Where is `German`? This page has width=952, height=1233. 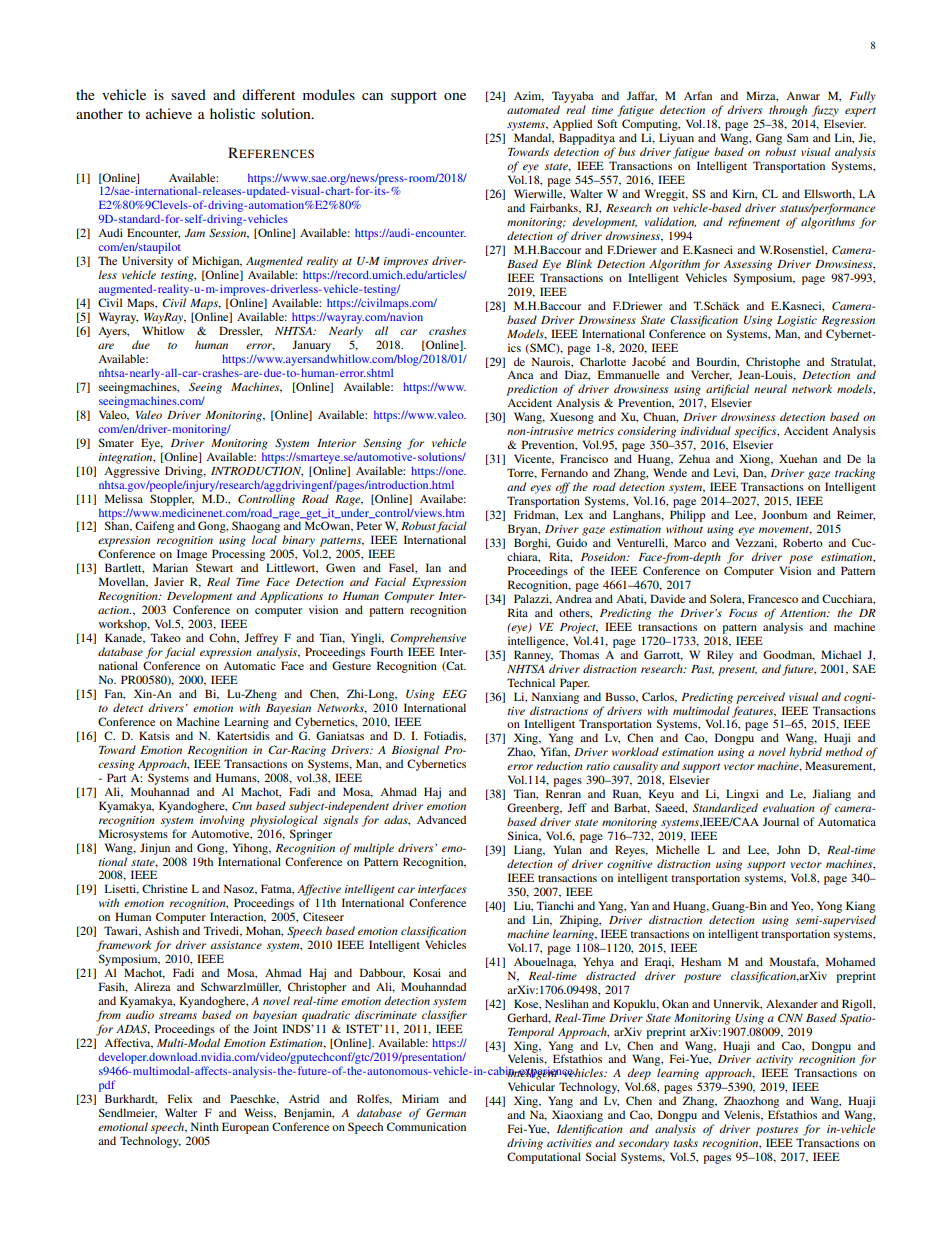
German is located at coordinates (446, 1113).
